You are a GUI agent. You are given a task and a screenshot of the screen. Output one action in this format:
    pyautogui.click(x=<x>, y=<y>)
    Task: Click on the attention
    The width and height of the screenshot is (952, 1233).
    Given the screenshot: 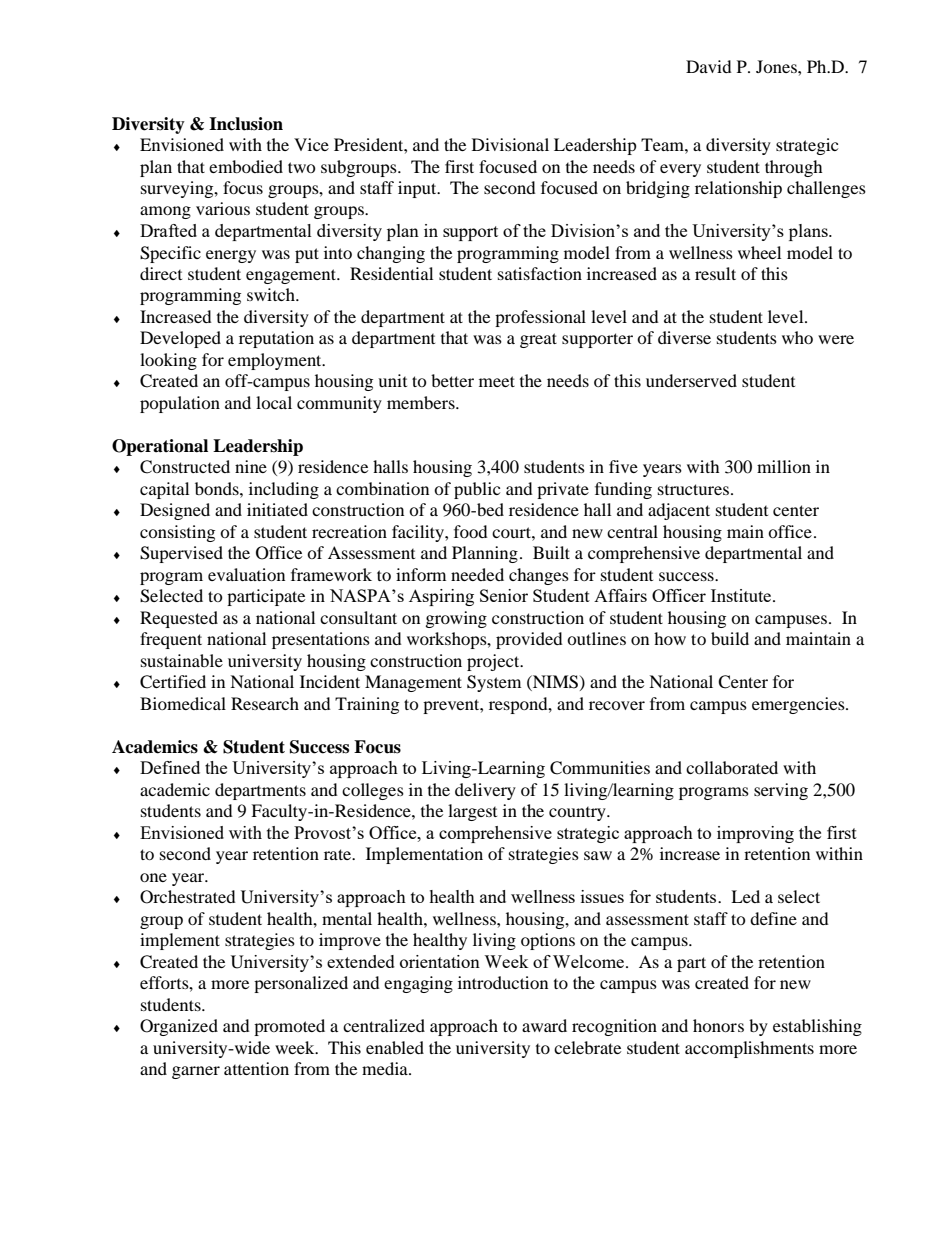 What is the action you would take?
    pyautogui.click(x=256, y=1068)
